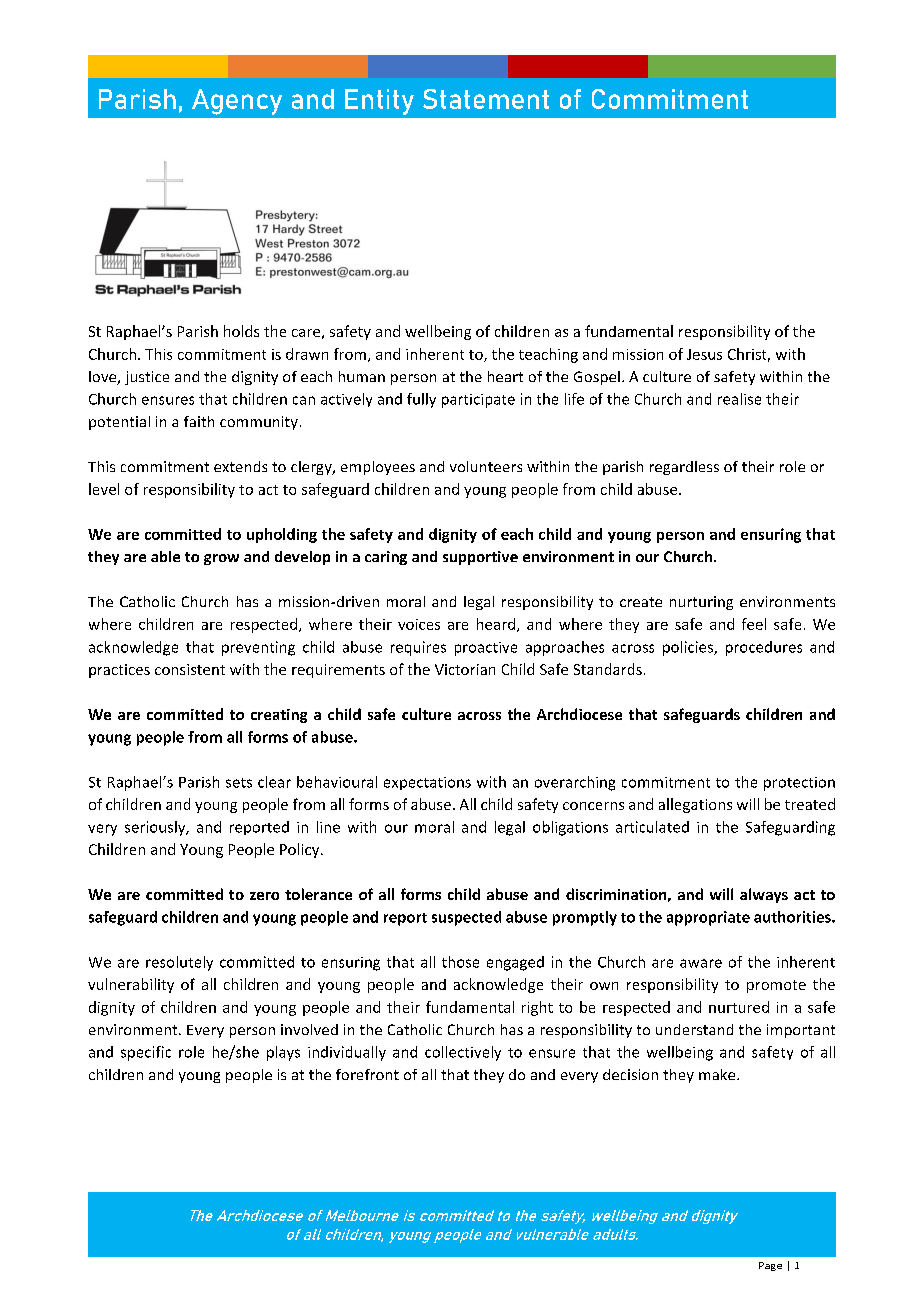 The width and height of the document is (924, 1308). Describe the element at coordinates (486, 99) in the document. I see `Statement` at that location.
